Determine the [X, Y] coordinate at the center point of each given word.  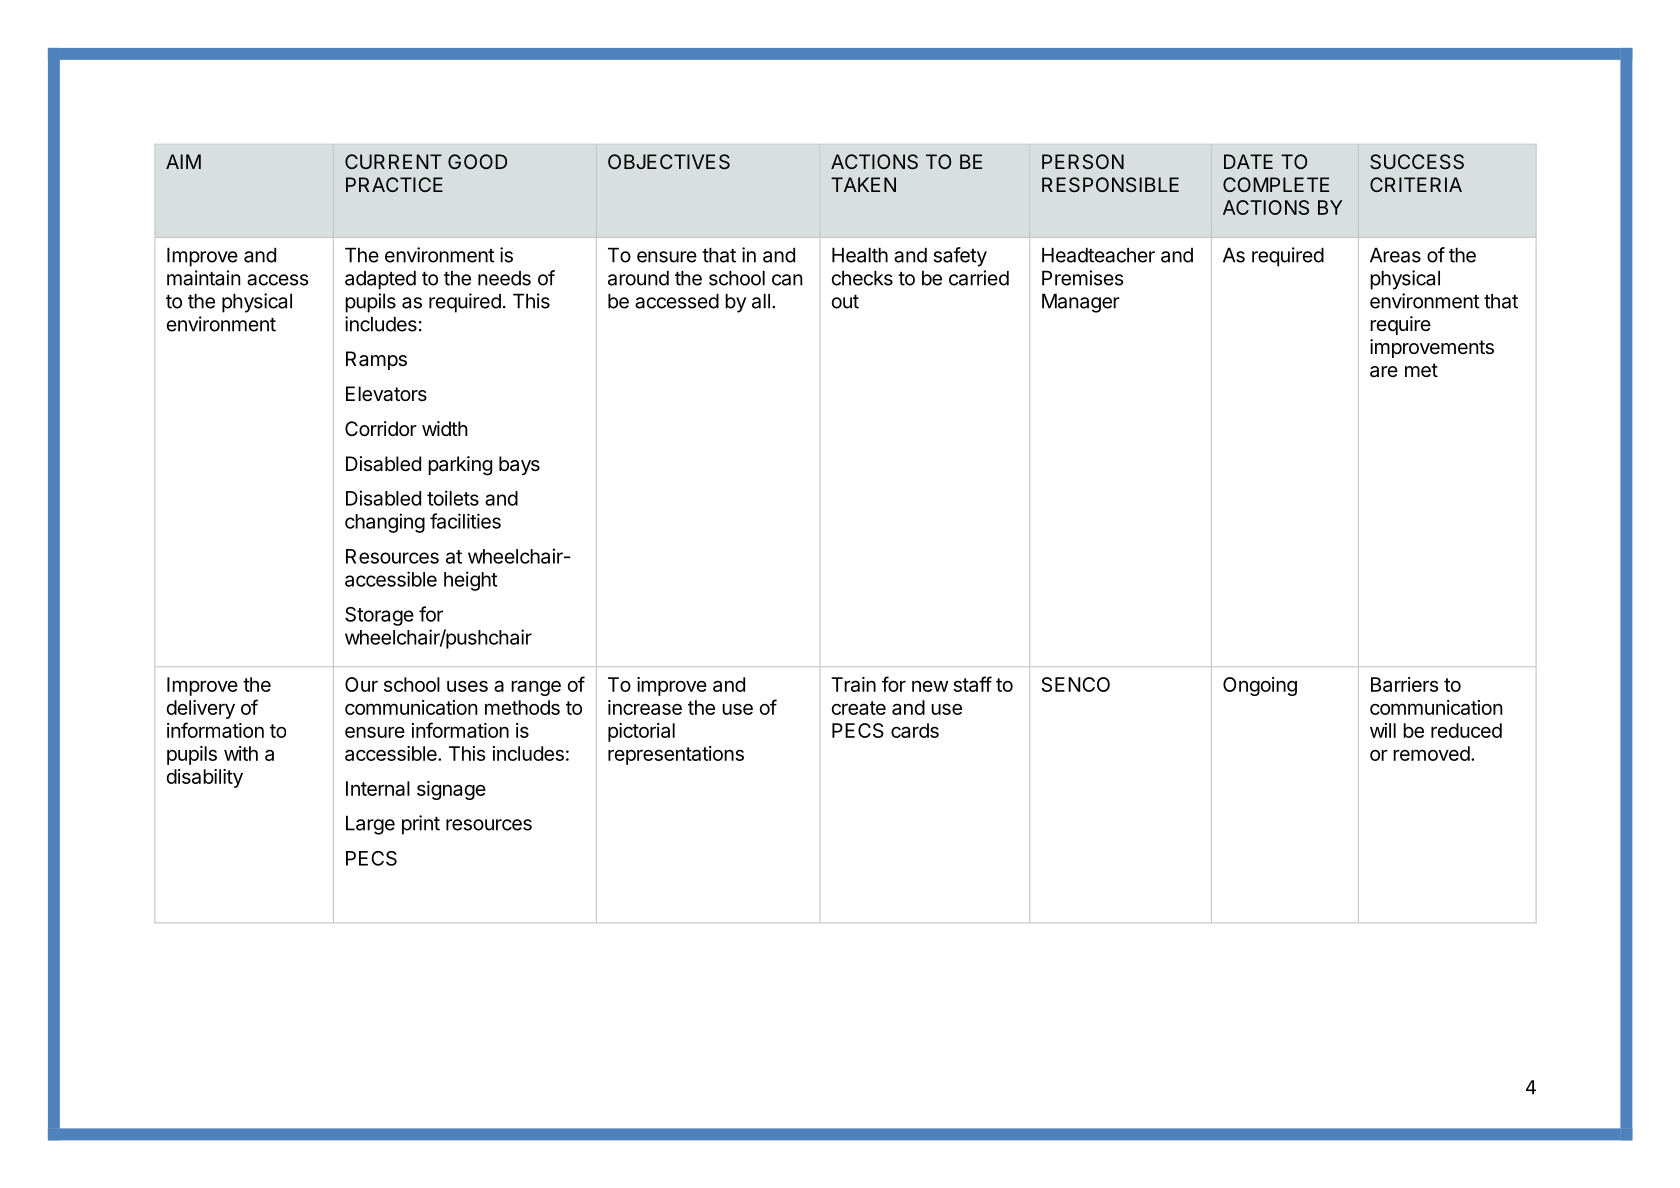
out [845, 302]
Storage [379, 616]
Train [853, 684]
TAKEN [863, 184]
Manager [1081, 303]
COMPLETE [1276, 184]
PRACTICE [394, 184]
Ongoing [1260, 686]
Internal [378, 788]
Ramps [376, 360]
